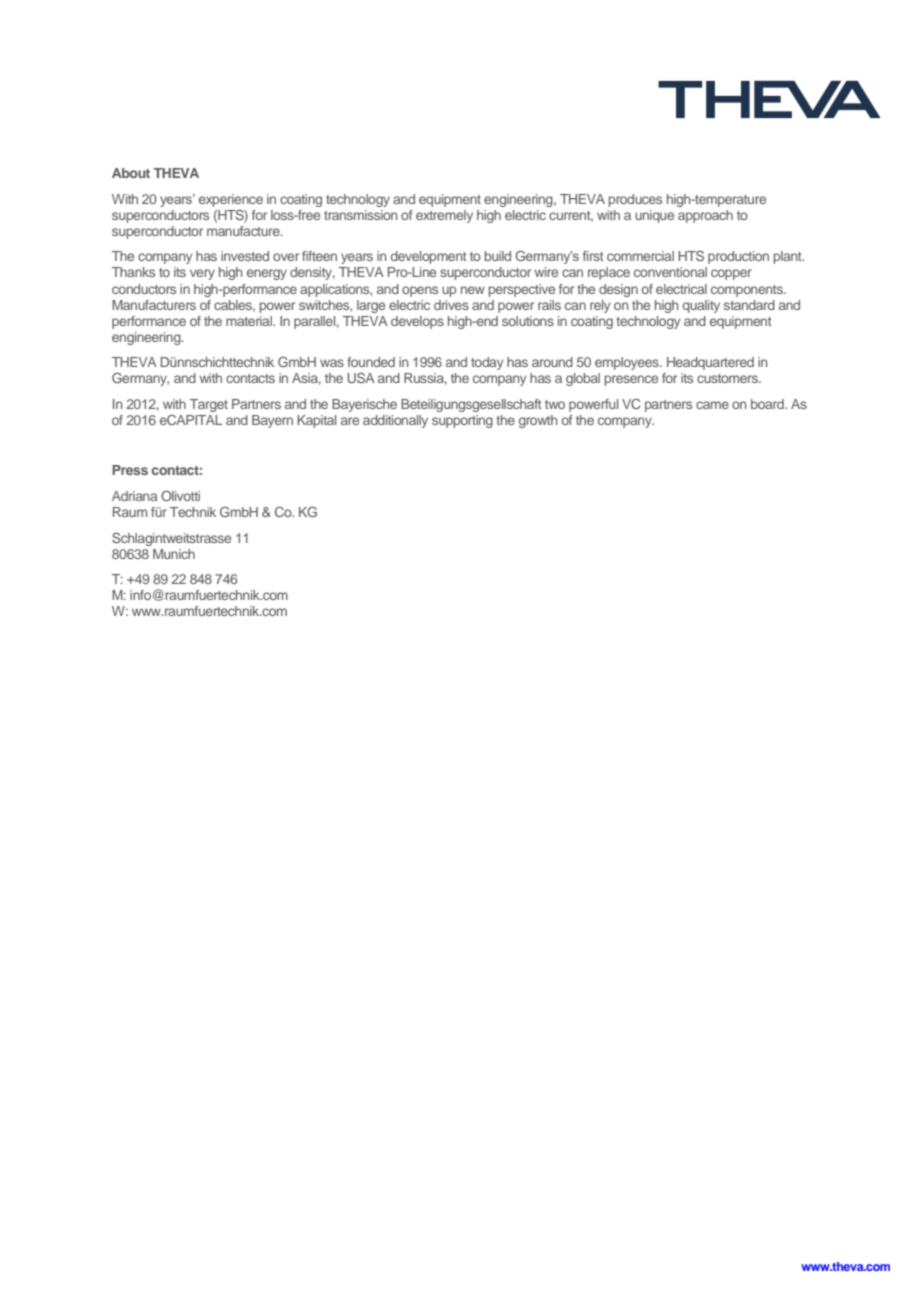 The image size is (924, 1309). What do you see at coordinates (231, 200) in the screenshot?
I see `experience` at bounding box center [231, 200].
